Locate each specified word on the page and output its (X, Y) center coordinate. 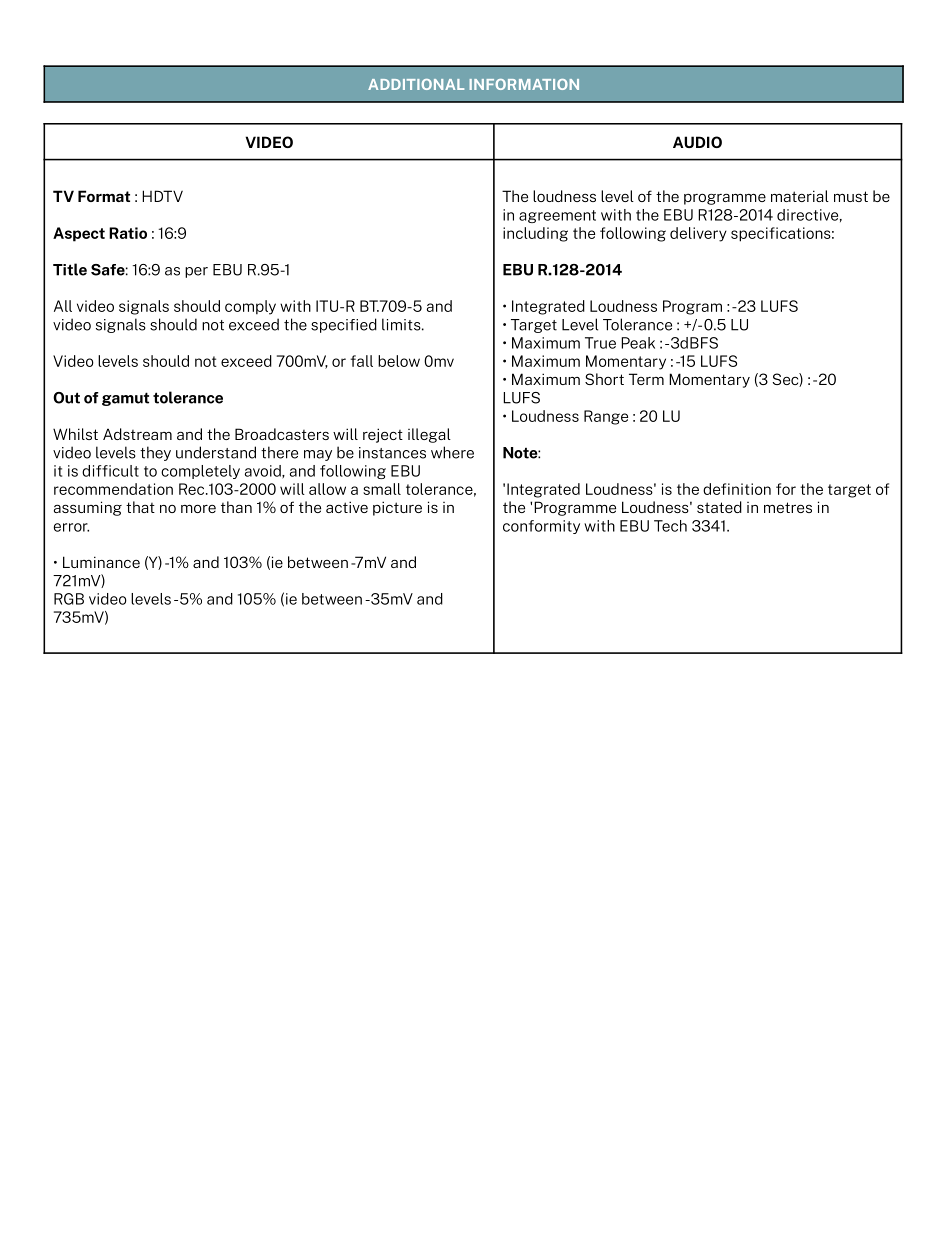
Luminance (101, 562)
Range (606, 417)
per (196, 272)
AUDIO (697, 142)
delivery (698, 234)
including (535, 234)
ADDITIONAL (416, 84)
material (800, 196)
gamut (125, 399)
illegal (429, 435)
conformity (541, 527)
